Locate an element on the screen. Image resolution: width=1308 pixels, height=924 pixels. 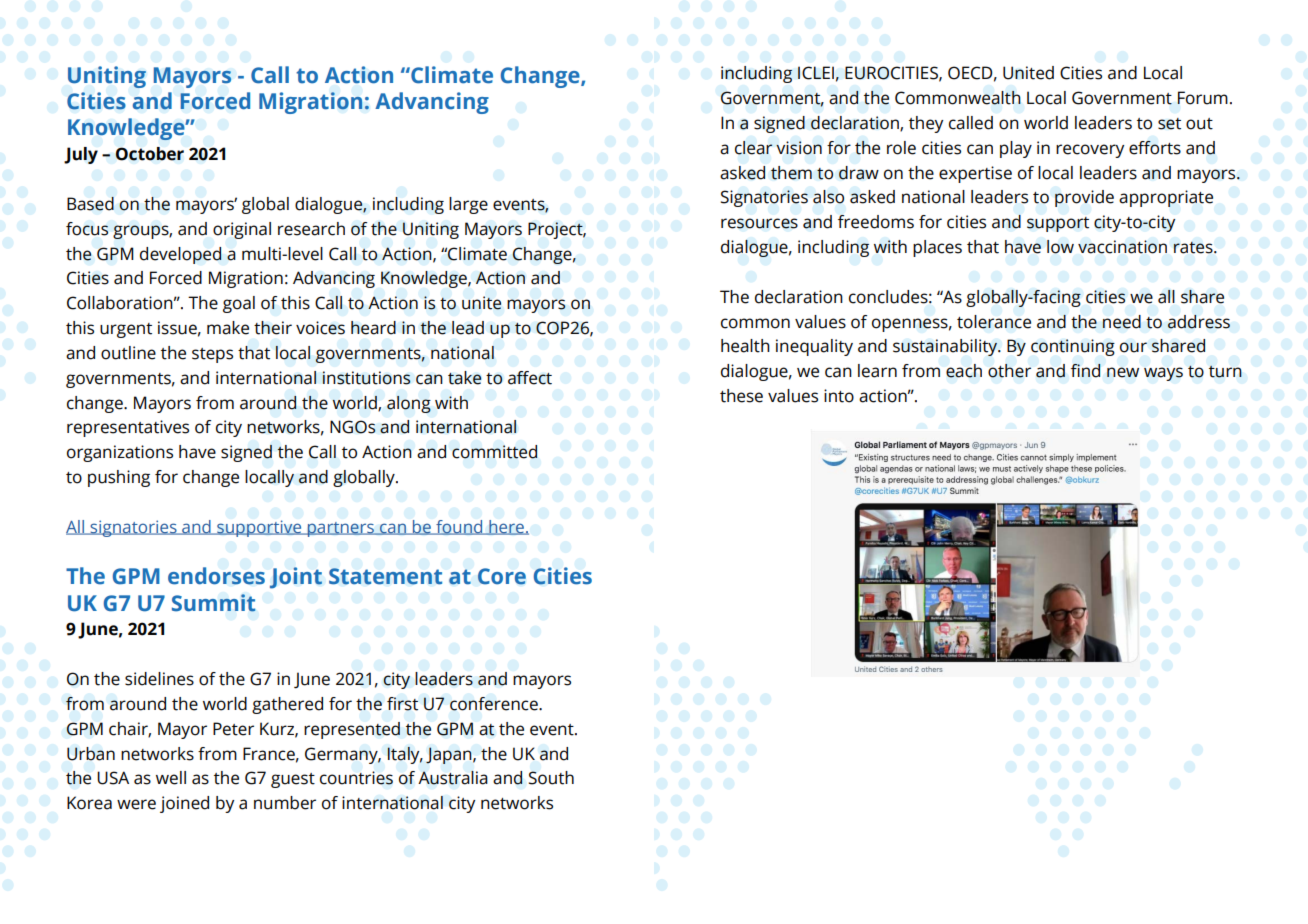
goal is located at coordinates (239, 304).
